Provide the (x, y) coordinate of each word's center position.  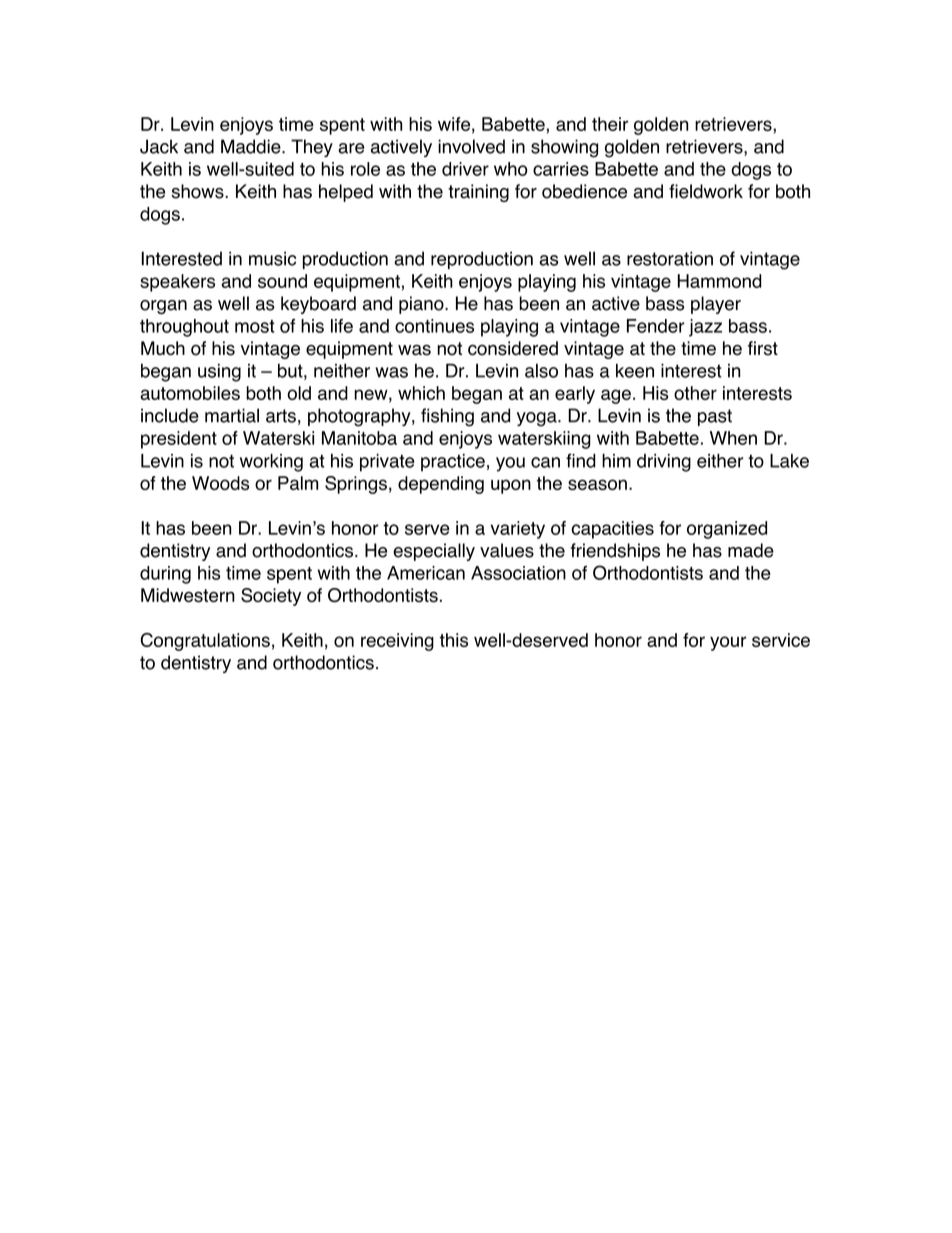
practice (453, 463)
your (728, 643)
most (255, 326)
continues (434, 326)
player (716, 305)
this (454, 640)
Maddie (252, 146)
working (271, 463)
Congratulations (205, 642)
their (610, 124)
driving (664, 463)
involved (471, 146)
